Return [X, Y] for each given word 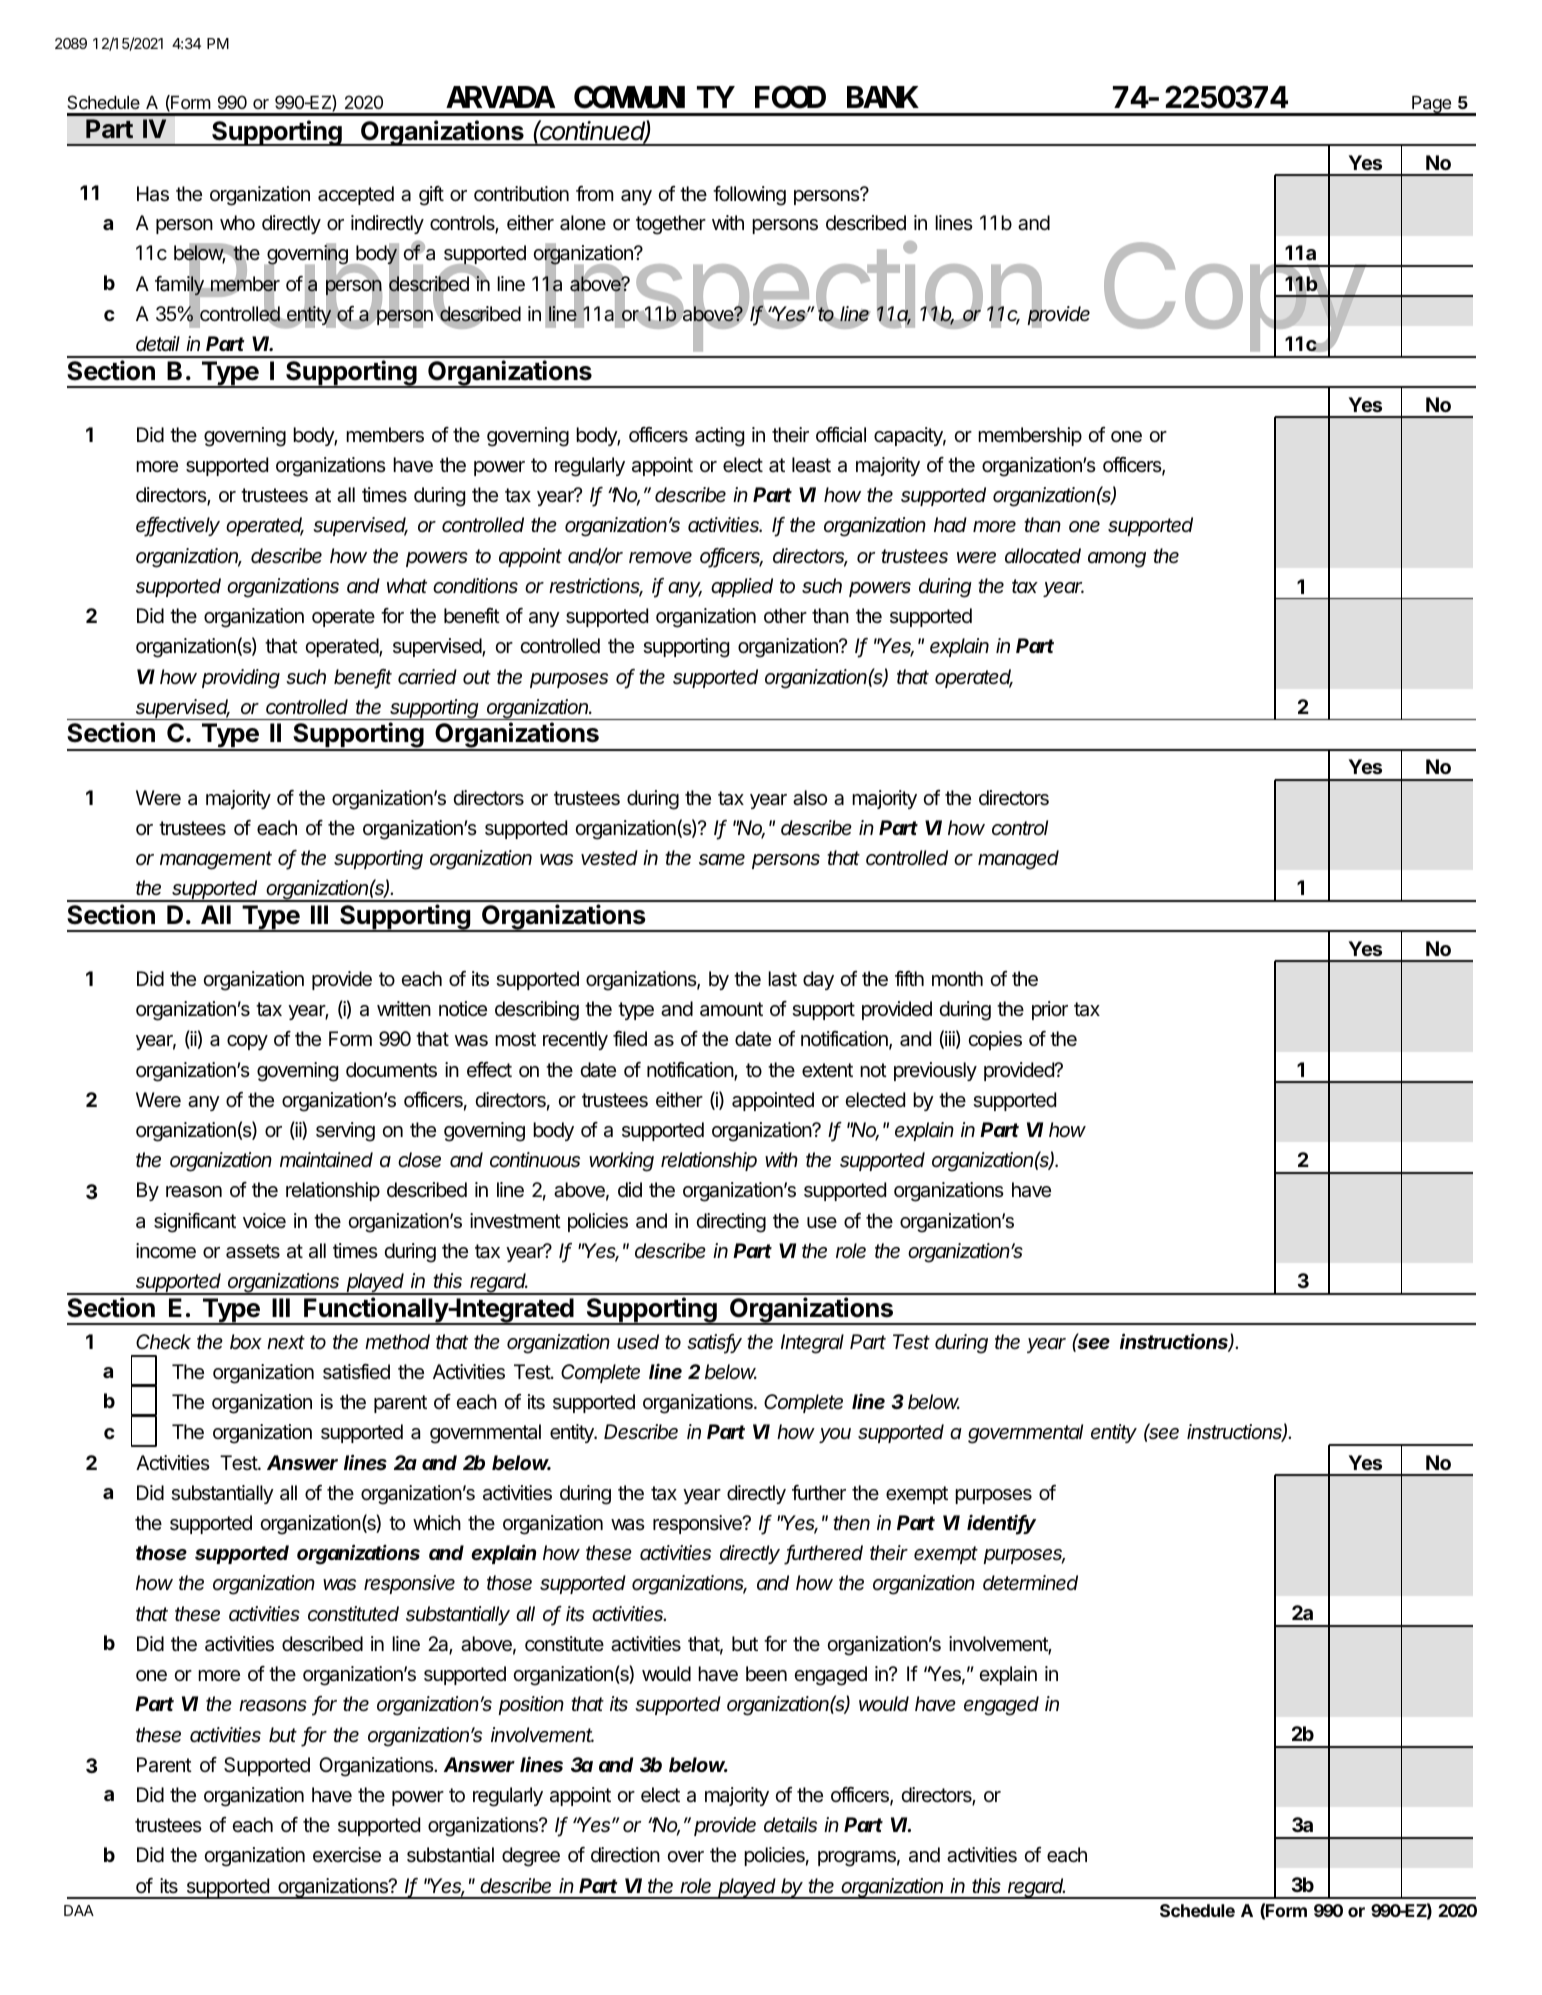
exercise [347, 1854]
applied [742, 587]
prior [1050, 1010]
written [404, 1008]
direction [625, 1855]
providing [241, 679]
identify [1001, 1524]
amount [731, 1009]
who [237, 222]
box [246, 1342]
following [749, 196]
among [1117, 560]
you [835, 1435]
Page [1431, 106]
